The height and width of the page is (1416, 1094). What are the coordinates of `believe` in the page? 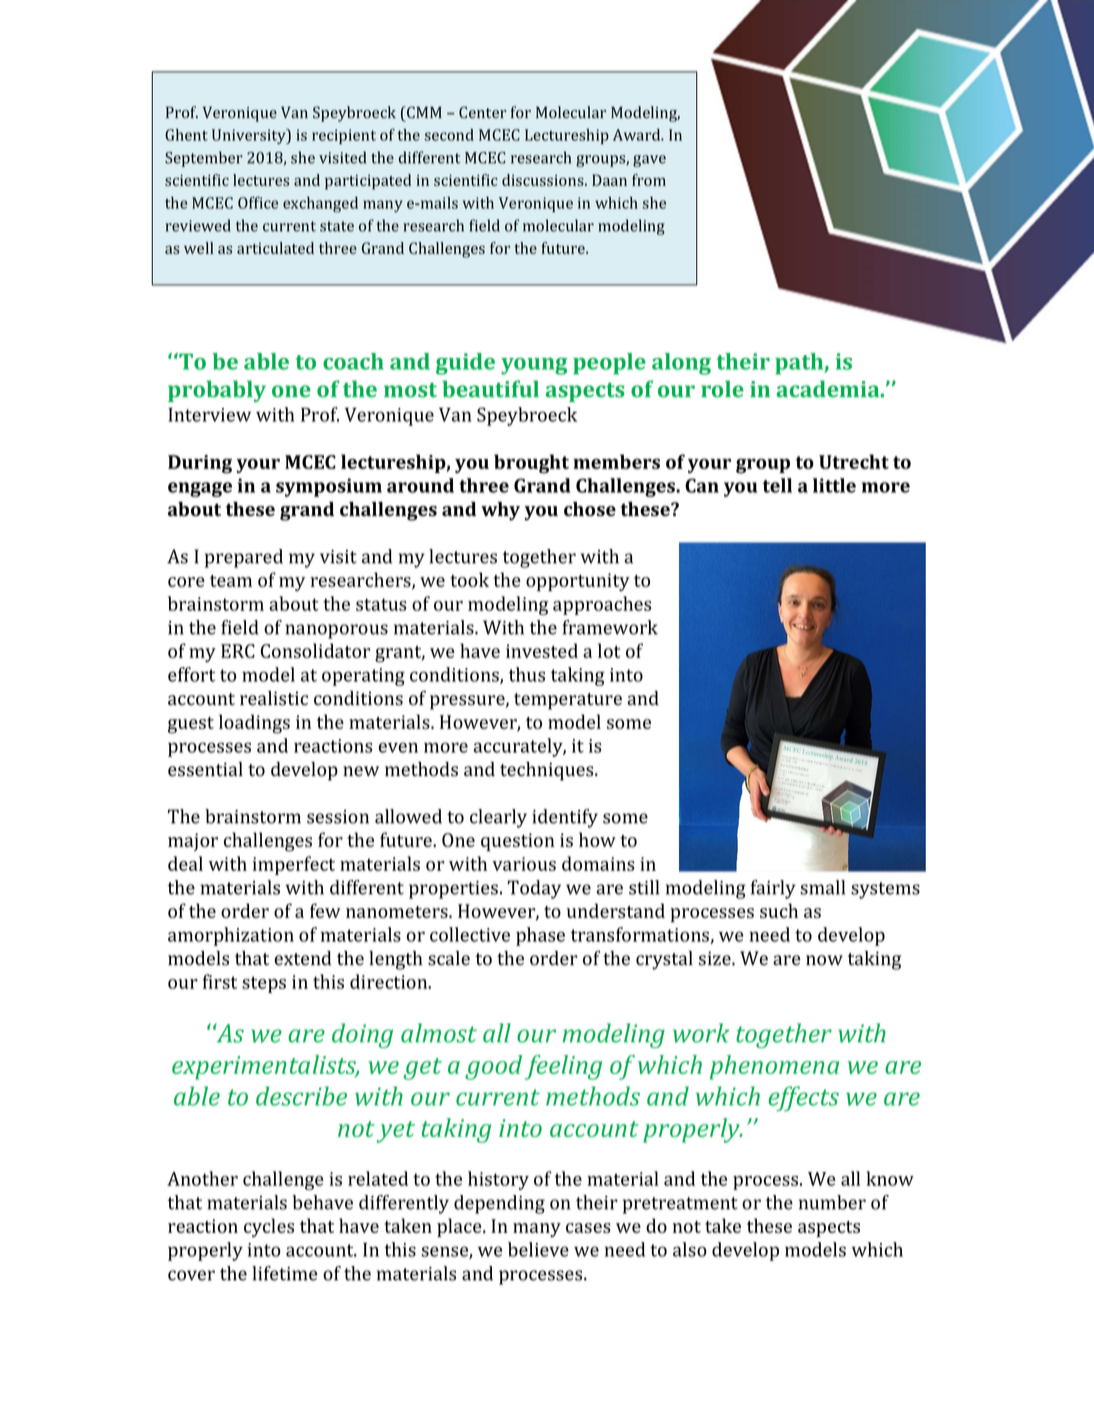 It's located at (538, 1249).
